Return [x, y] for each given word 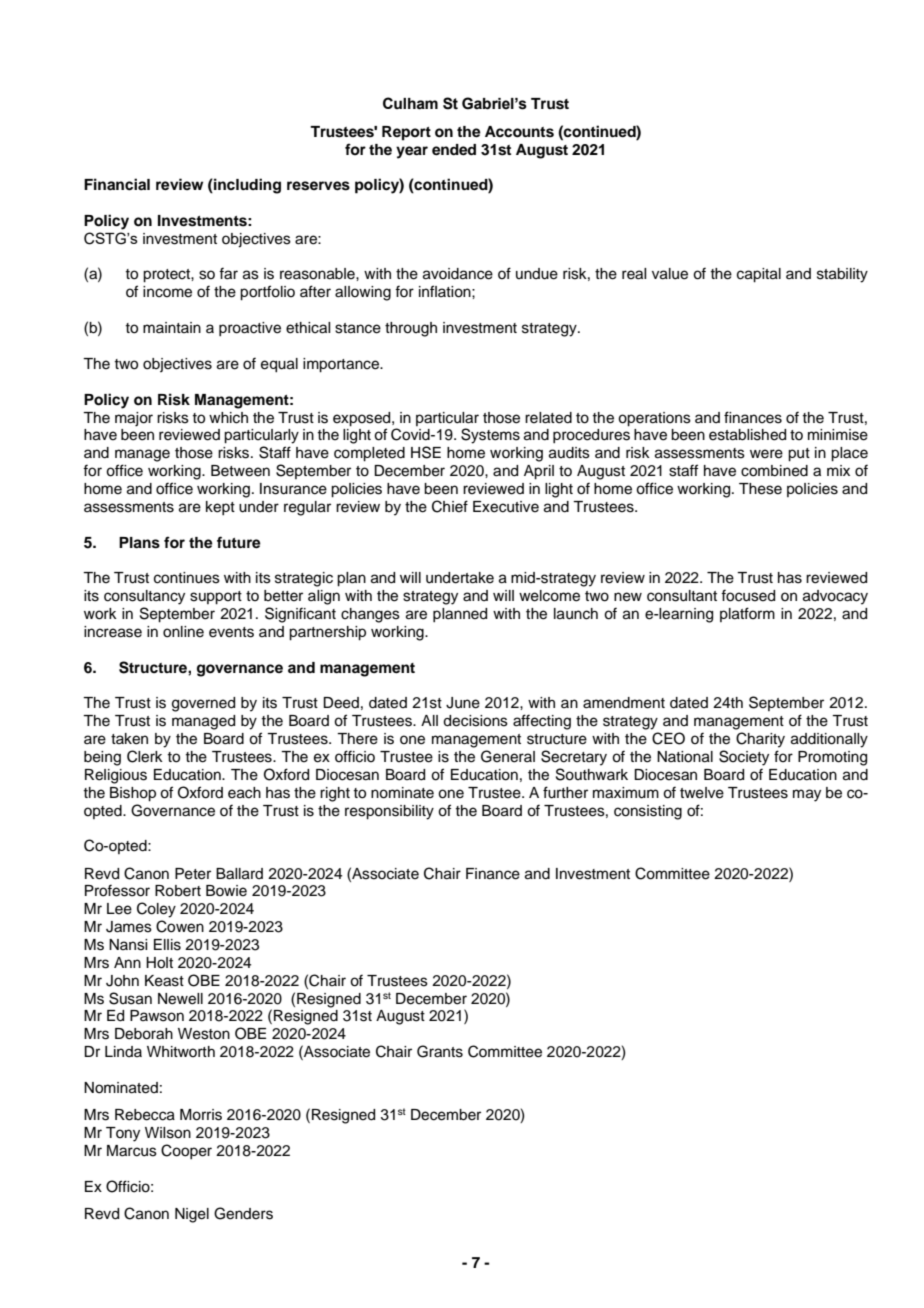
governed [203, 704]
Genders [243, 1213]
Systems [490, 436]
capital [759, 275]
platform [747, 614]
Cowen [180, 926]
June [463, 703]
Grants [440, 1051]
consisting [648, 812]
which [228, 418]
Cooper [186, 1151]
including [246, 186]
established [747, 435]
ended [454, 150]
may [807, 795]
